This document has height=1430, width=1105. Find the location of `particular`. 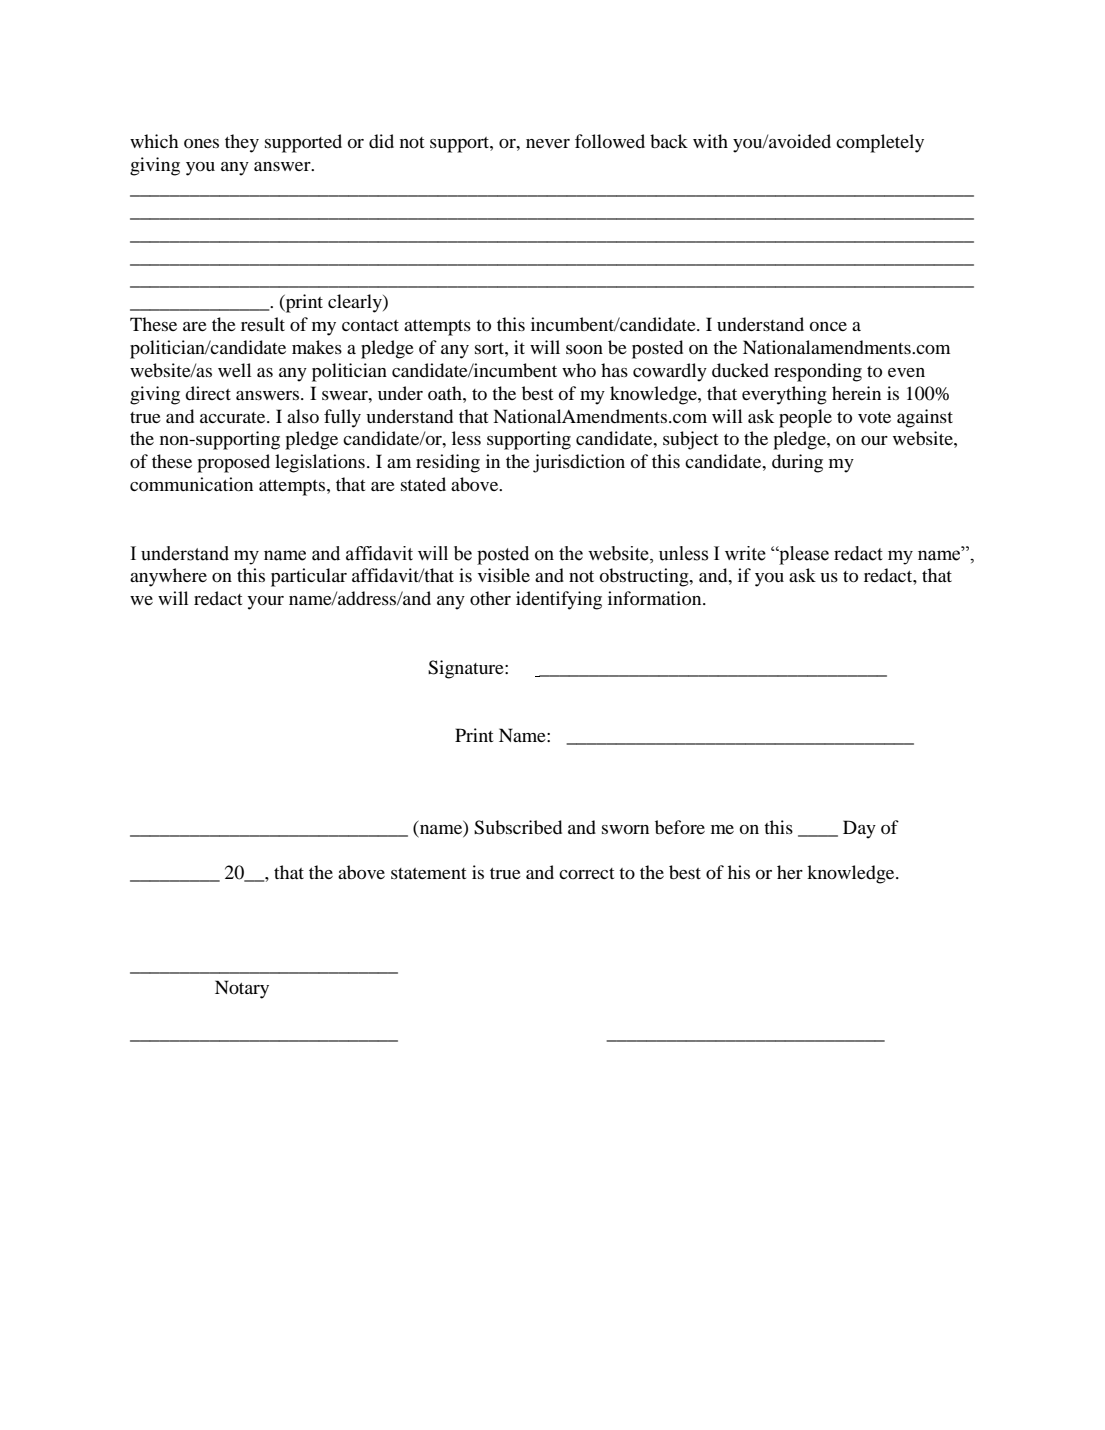

particular is located at coordinates (309, 577).
